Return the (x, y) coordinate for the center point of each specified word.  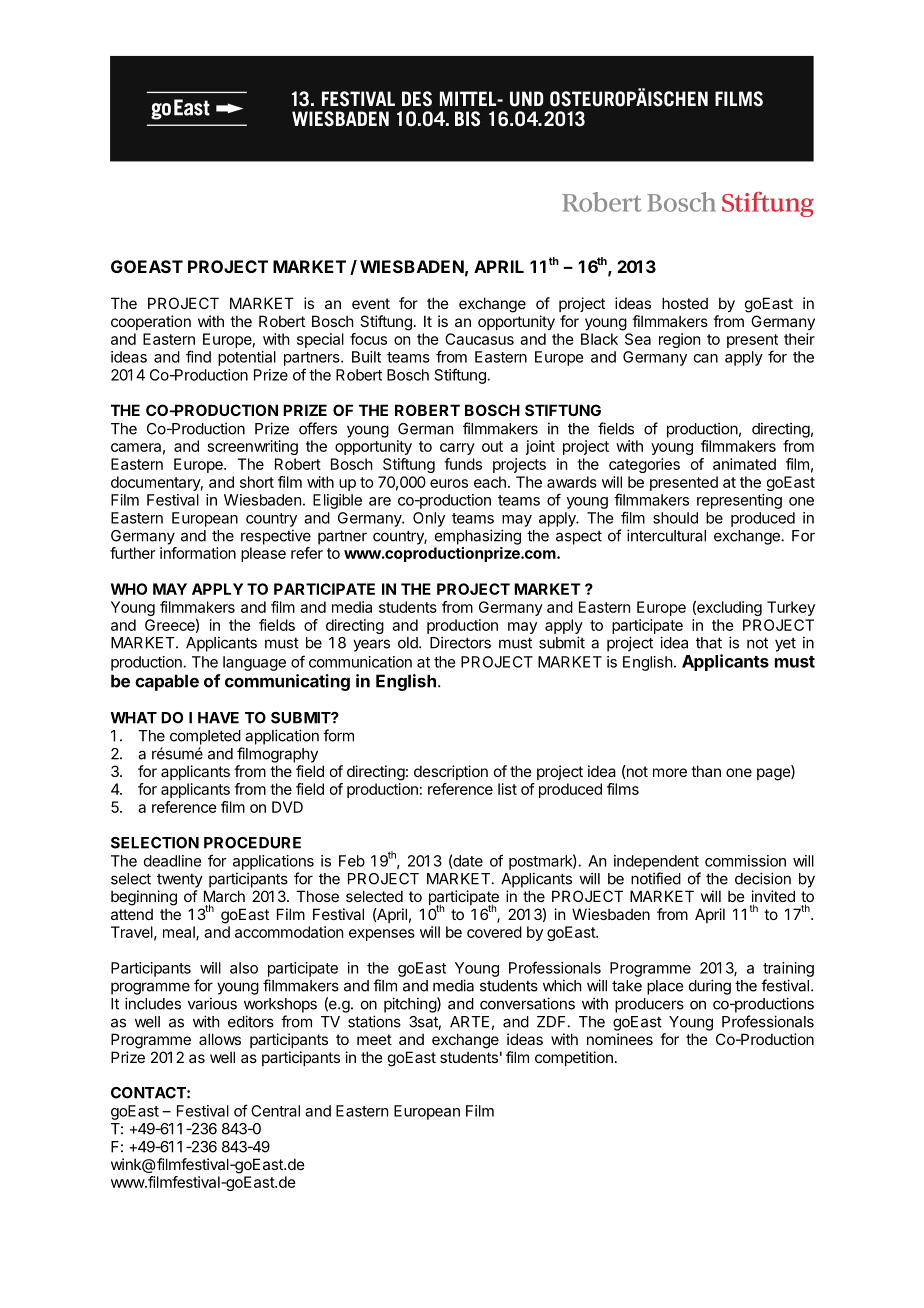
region (679, 340)
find (198, 356)
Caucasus (479, 339)
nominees (620, 1039)
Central (275, 1111)
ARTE (469, 1022)
